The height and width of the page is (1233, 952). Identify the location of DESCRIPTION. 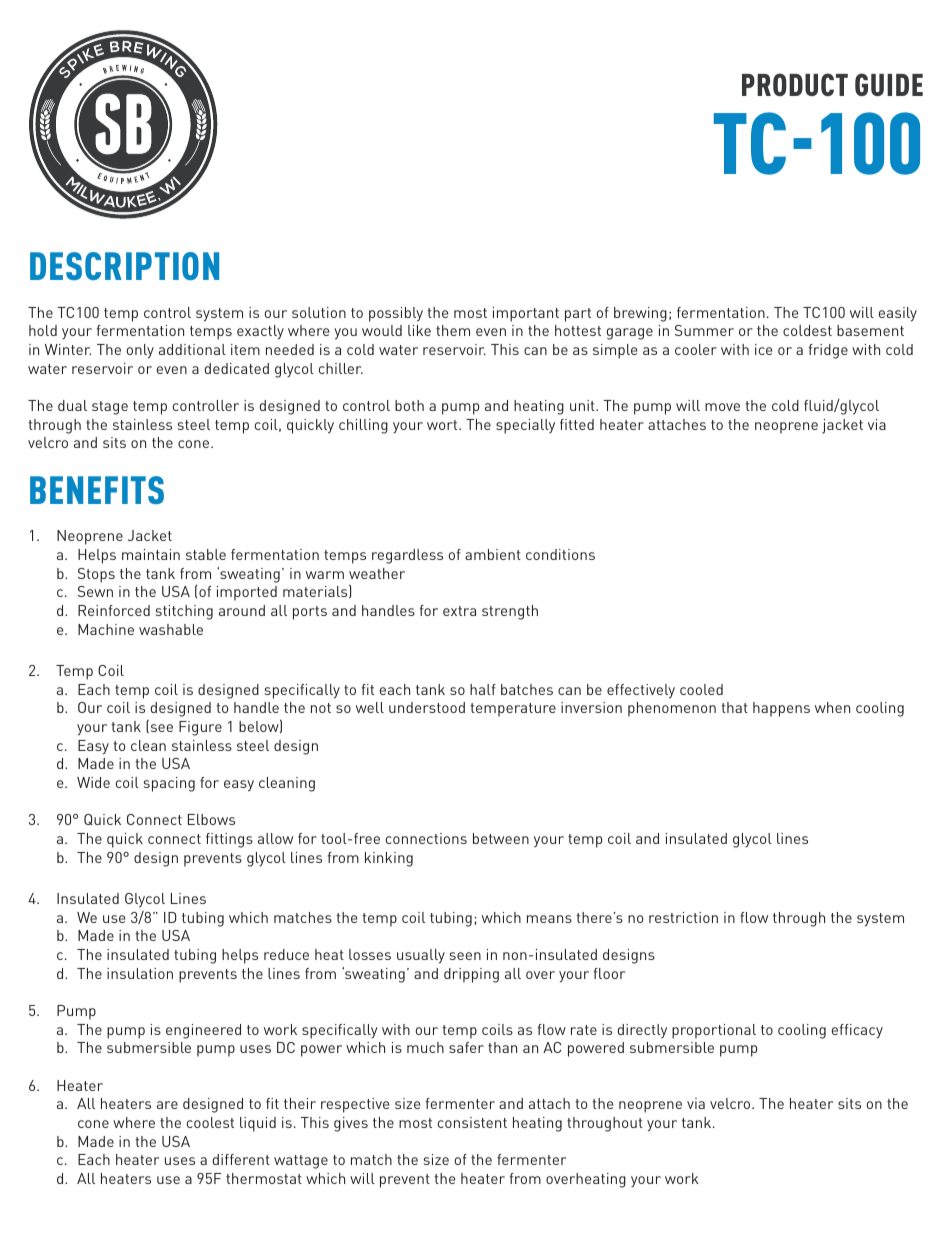
(124, 266).
